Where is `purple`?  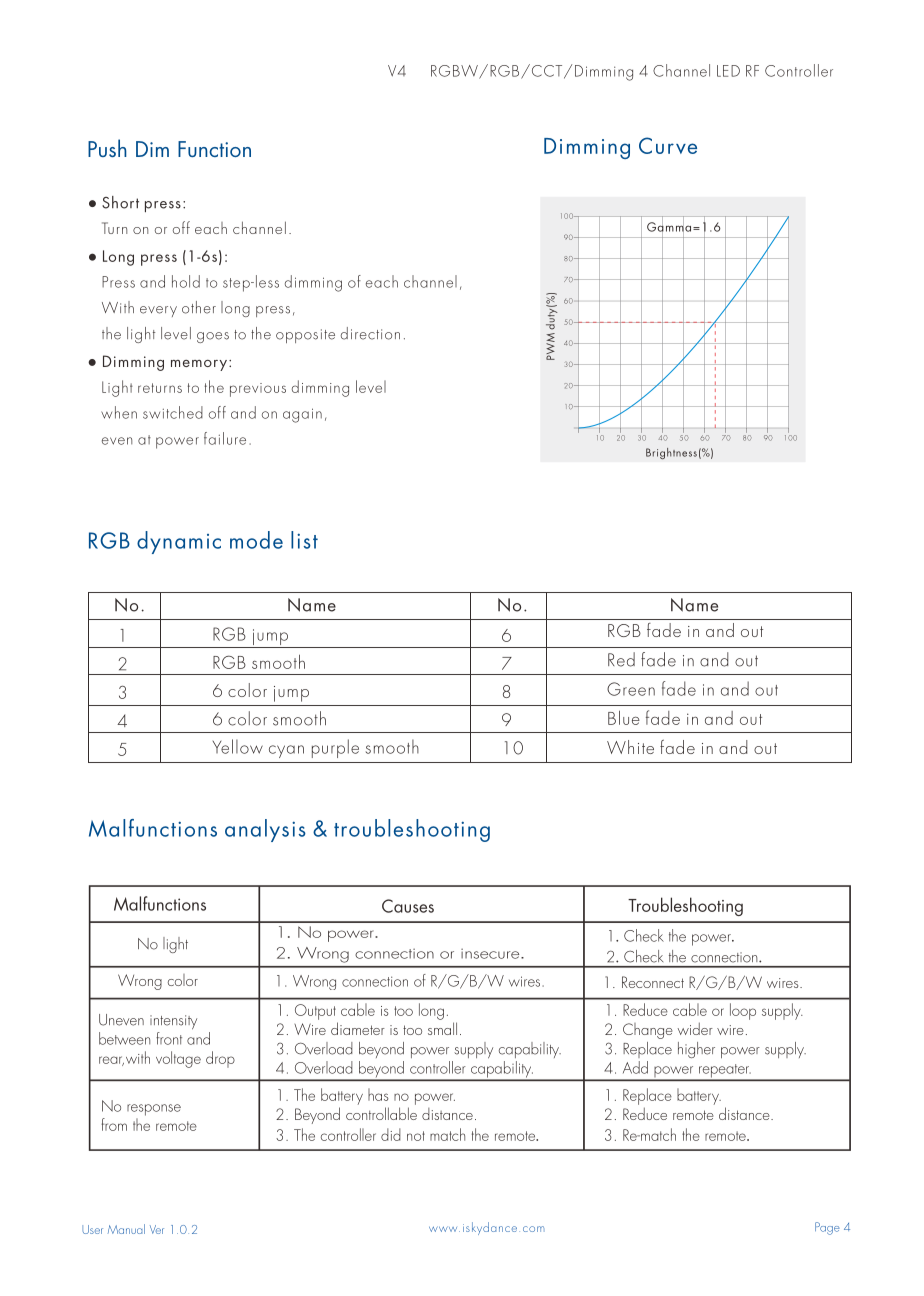 purple is located at coordinates (335, 748).
